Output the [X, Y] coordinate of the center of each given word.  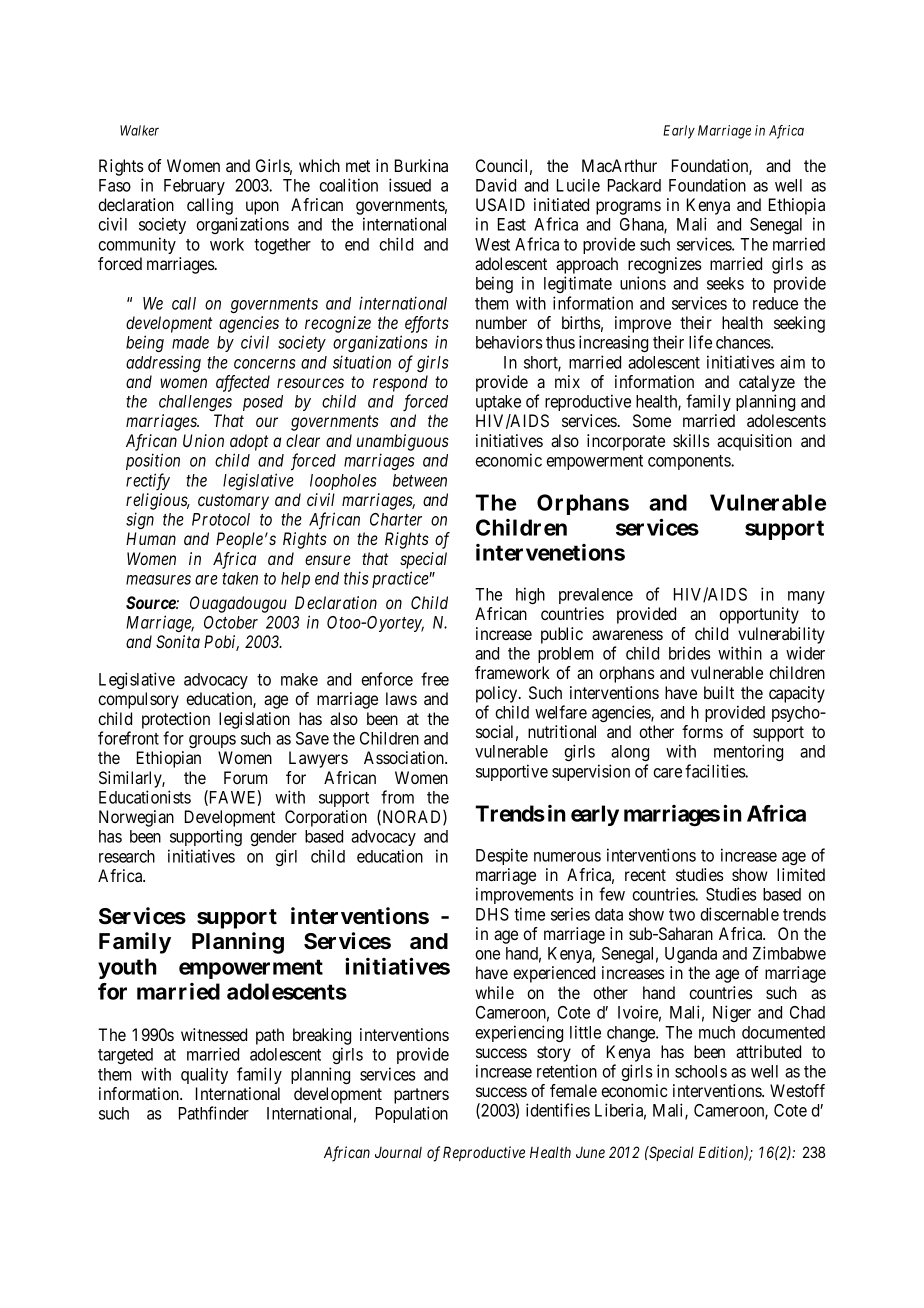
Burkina [421, 165]
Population [412, 1114]
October [231, 622]
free [435, 679]
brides [690, 653]
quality [204, 1075]
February [194, 187]
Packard [634, 185]
